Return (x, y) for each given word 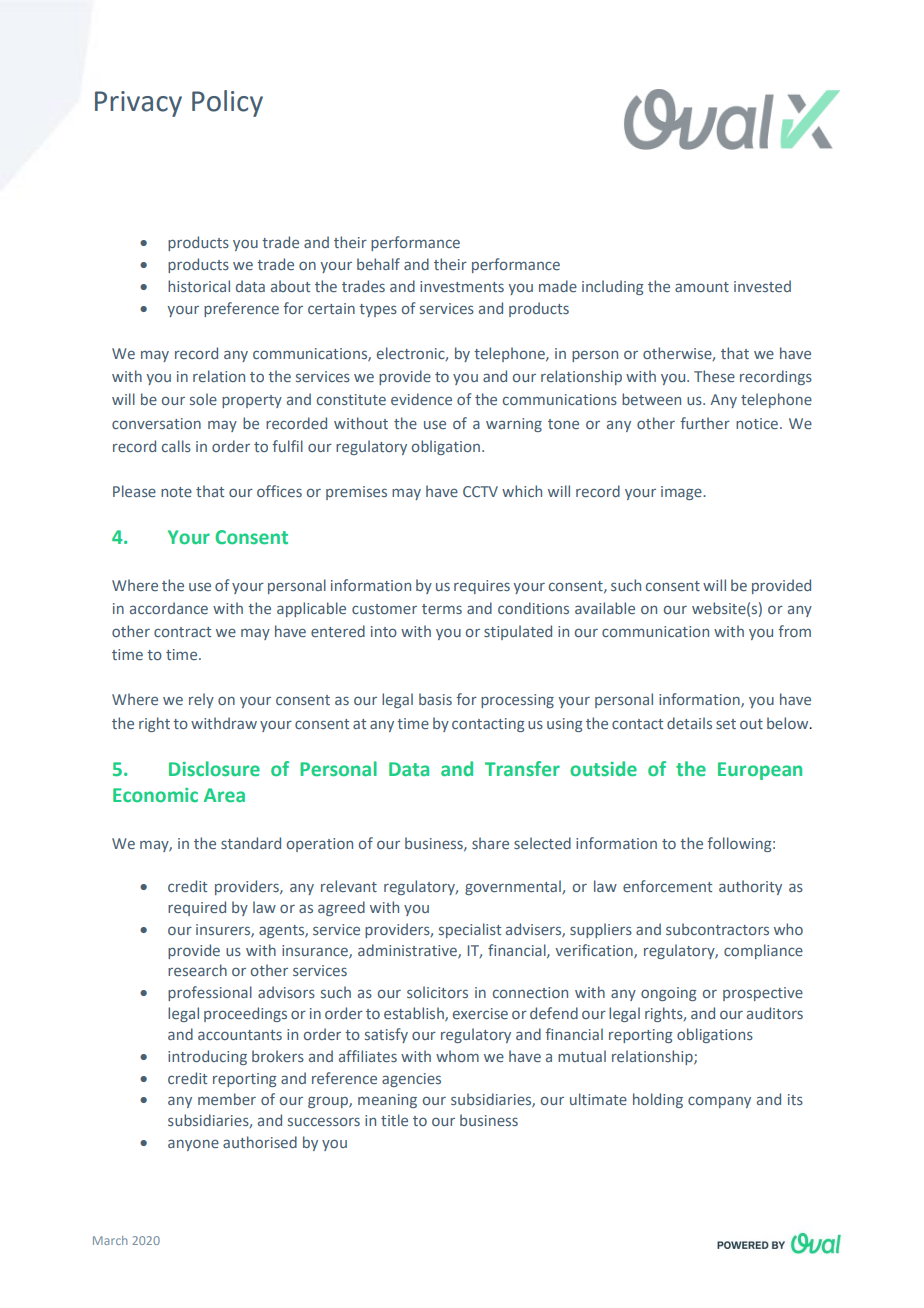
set (726, 724)
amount (702, 287)
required (197, 908)
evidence (421, 399)
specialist (470, 930)
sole (203, 399)
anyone (193, 1145)
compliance (763, 951)
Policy (227, 103)
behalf (378, 264)
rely (201, 700)
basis (435, 699)
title (394, 1120)
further (705, 423)
